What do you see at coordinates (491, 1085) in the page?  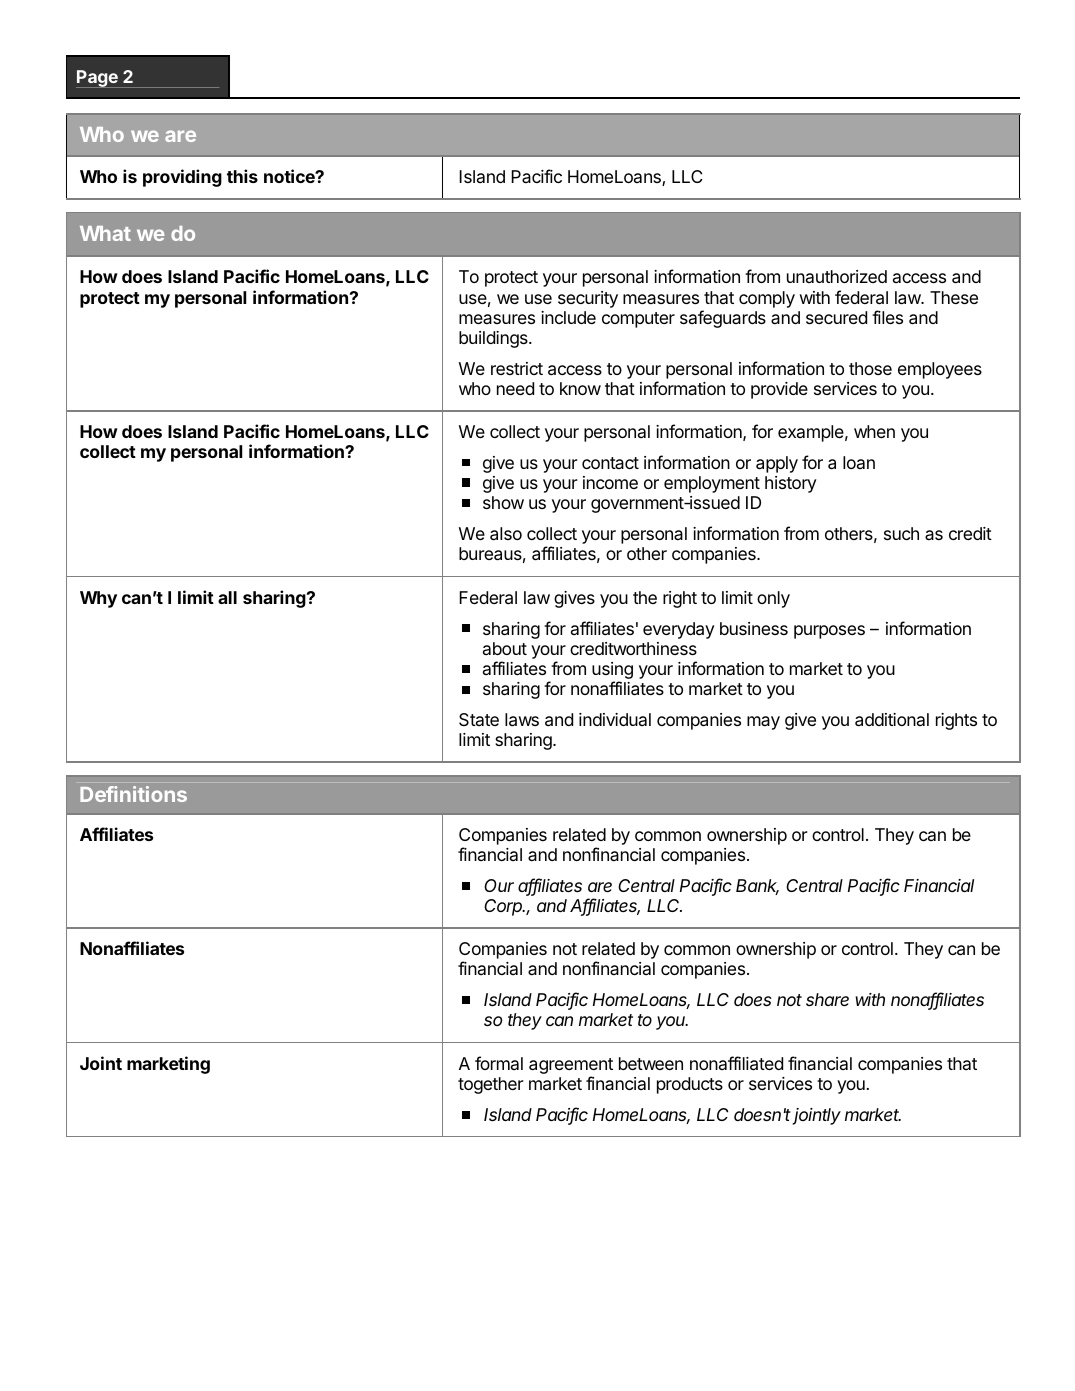 I see `together` at bounding box center [491, 1085].
